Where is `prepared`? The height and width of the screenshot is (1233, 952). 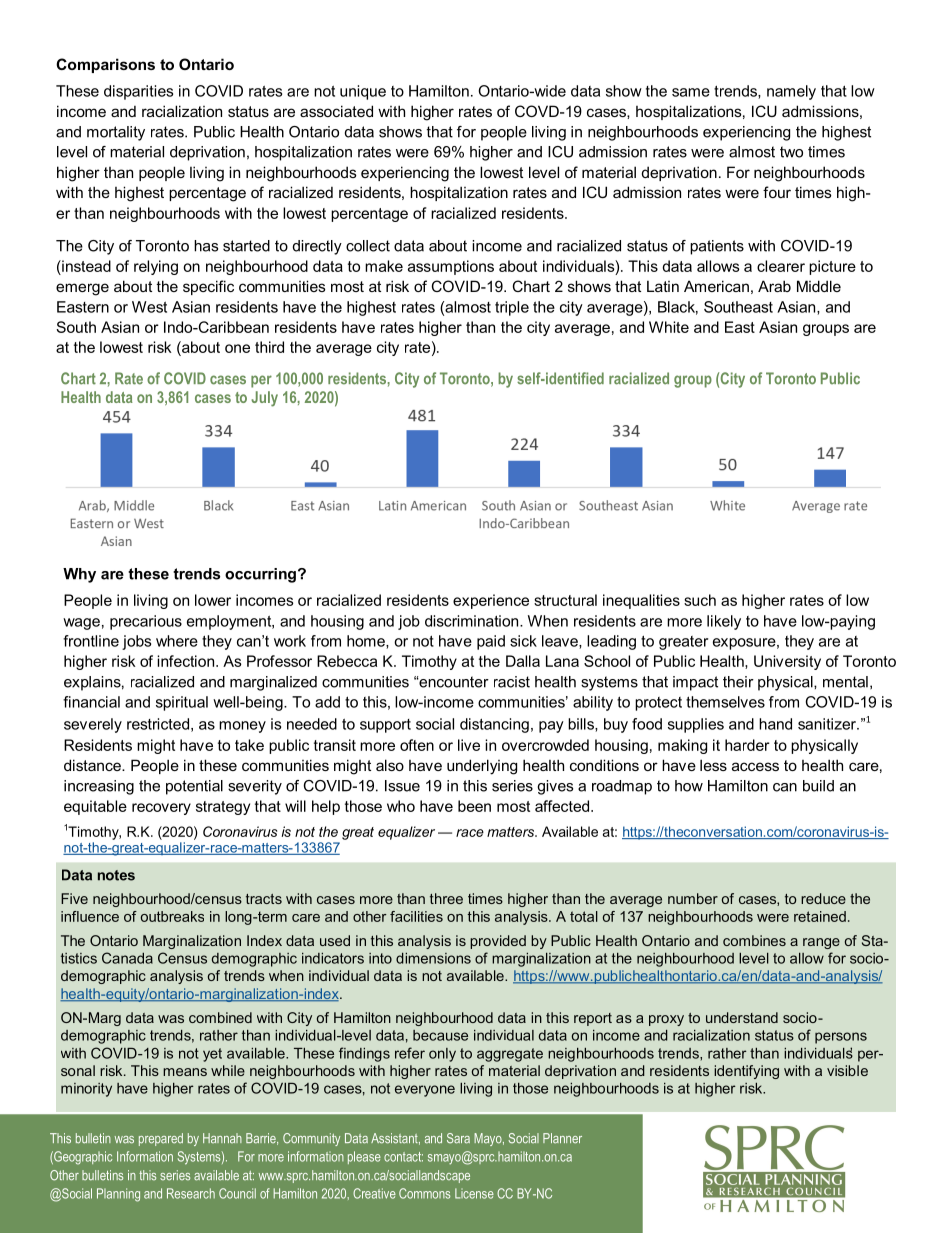
prepared is located at coordinates (161, 1139).
